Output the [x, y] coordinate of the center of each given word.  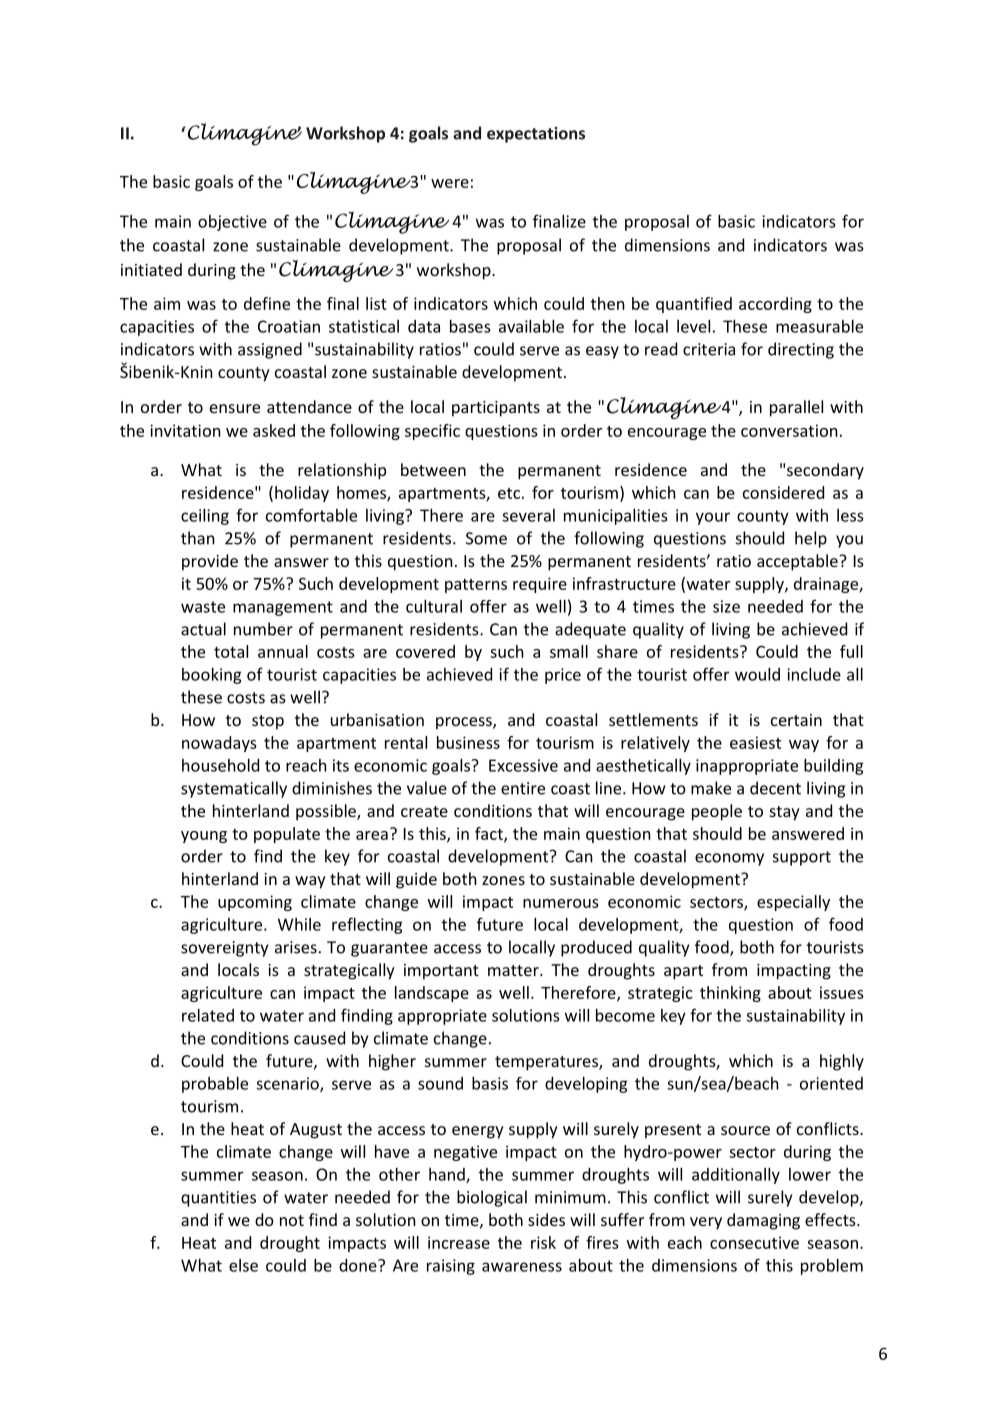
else [243, 1265]
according [775, 305]
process [465, 723]
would [757, 674]
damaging [763, 1221]
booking [212, 676]
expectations [536, 135]
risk [543, 1242]
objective [232, 223]
